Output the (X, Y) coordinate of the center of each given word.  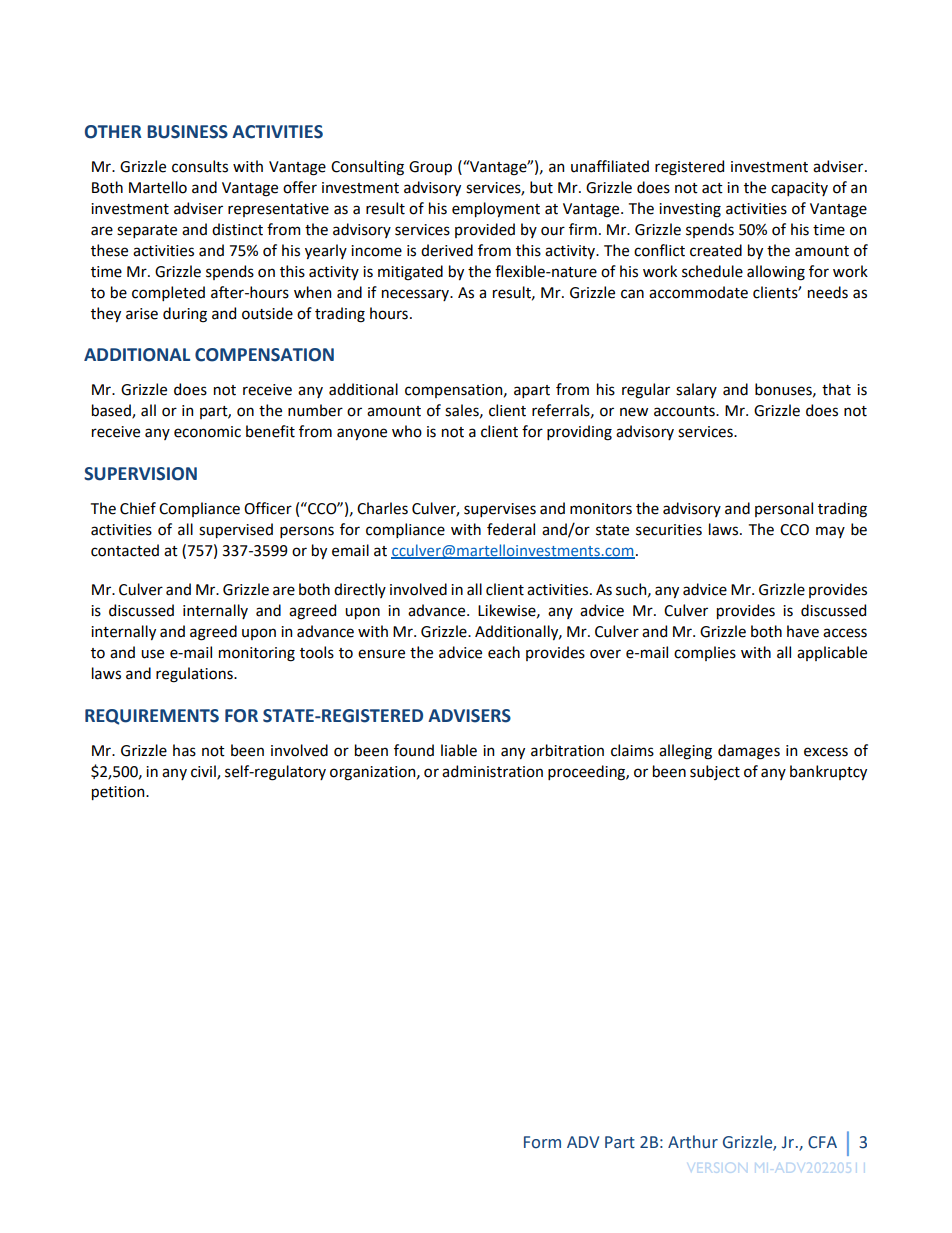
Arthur (693, 1142)
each (504, 652)
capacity (799, 189)
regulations (195, 675)
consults (200, 166)
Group (430, 168)
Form (542, 1142)
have (803, 631)
